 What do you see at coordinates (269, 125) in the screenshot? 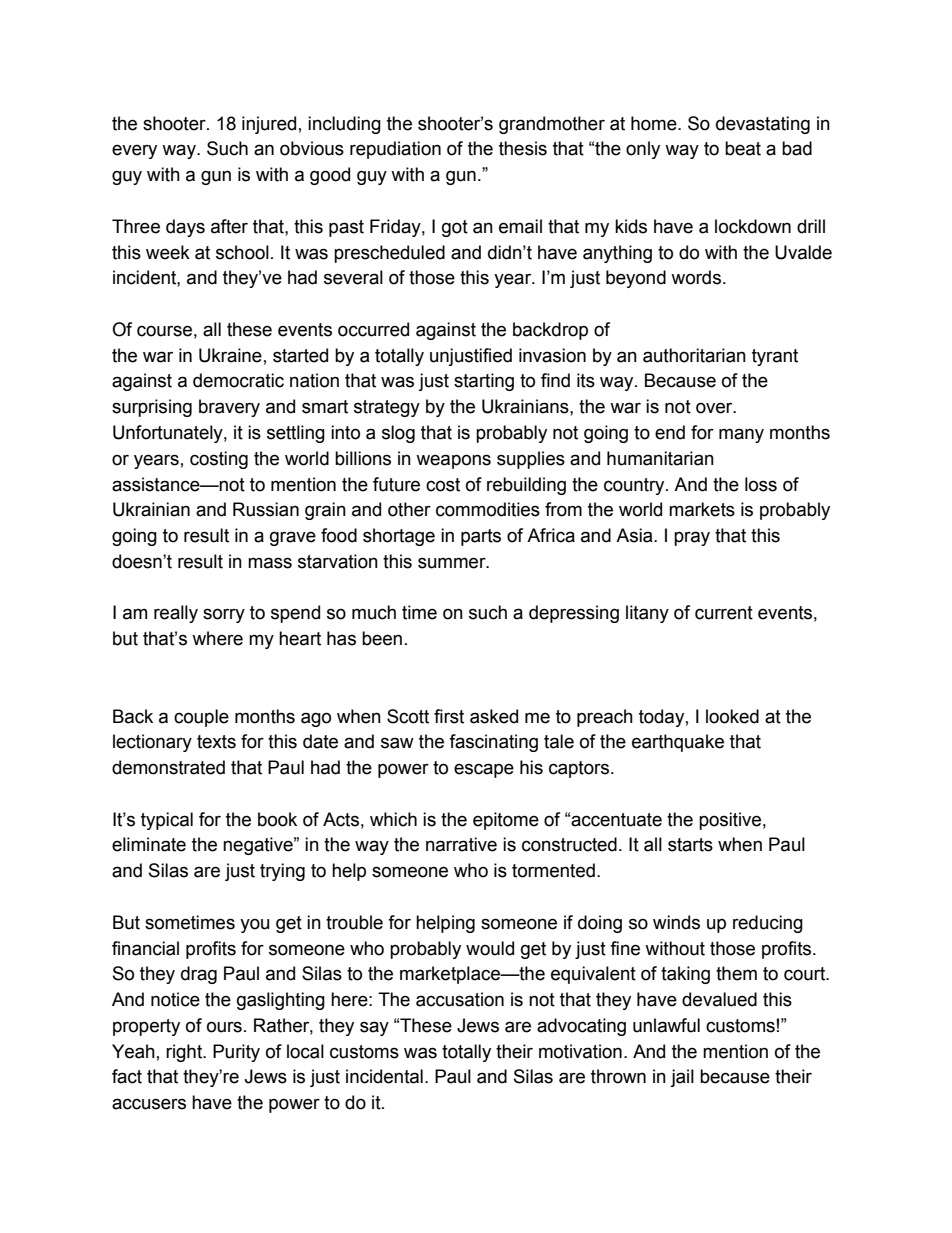
I see `injured` at bounding box center [269, 125].
